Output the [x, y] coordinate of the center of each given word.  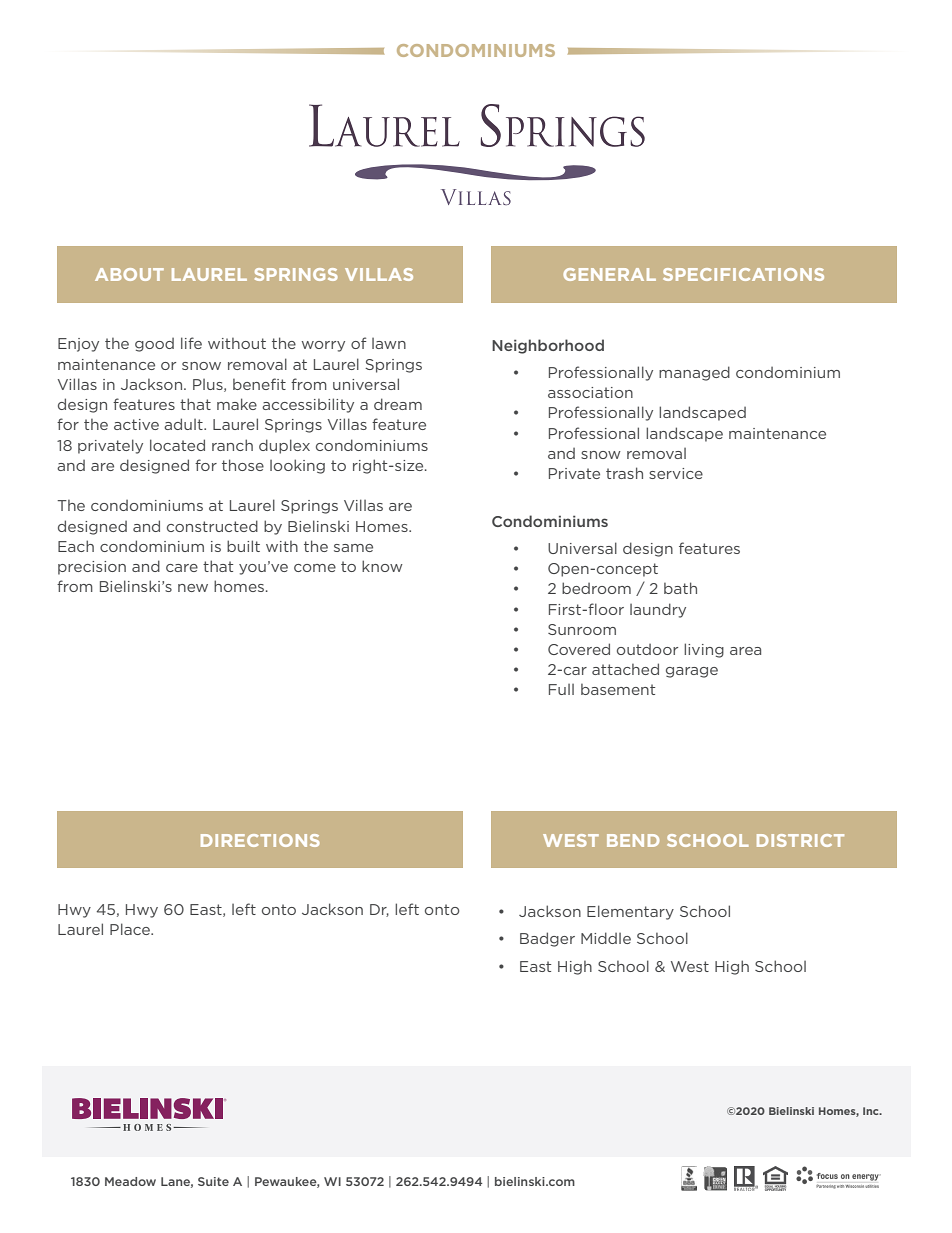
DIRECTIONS [260, 840]
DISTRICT [800, 840]
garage [692, 672]
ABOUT [129, 274]
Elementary [630, 912]
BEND [633, 840]
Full [561, 689]
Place [131, 929]
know [382, 566]
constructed [212, 526]
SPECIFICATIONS [743, 274]
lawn [389, 343]
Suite [213, 1181]
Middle [606, 938]
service [676, 473]
